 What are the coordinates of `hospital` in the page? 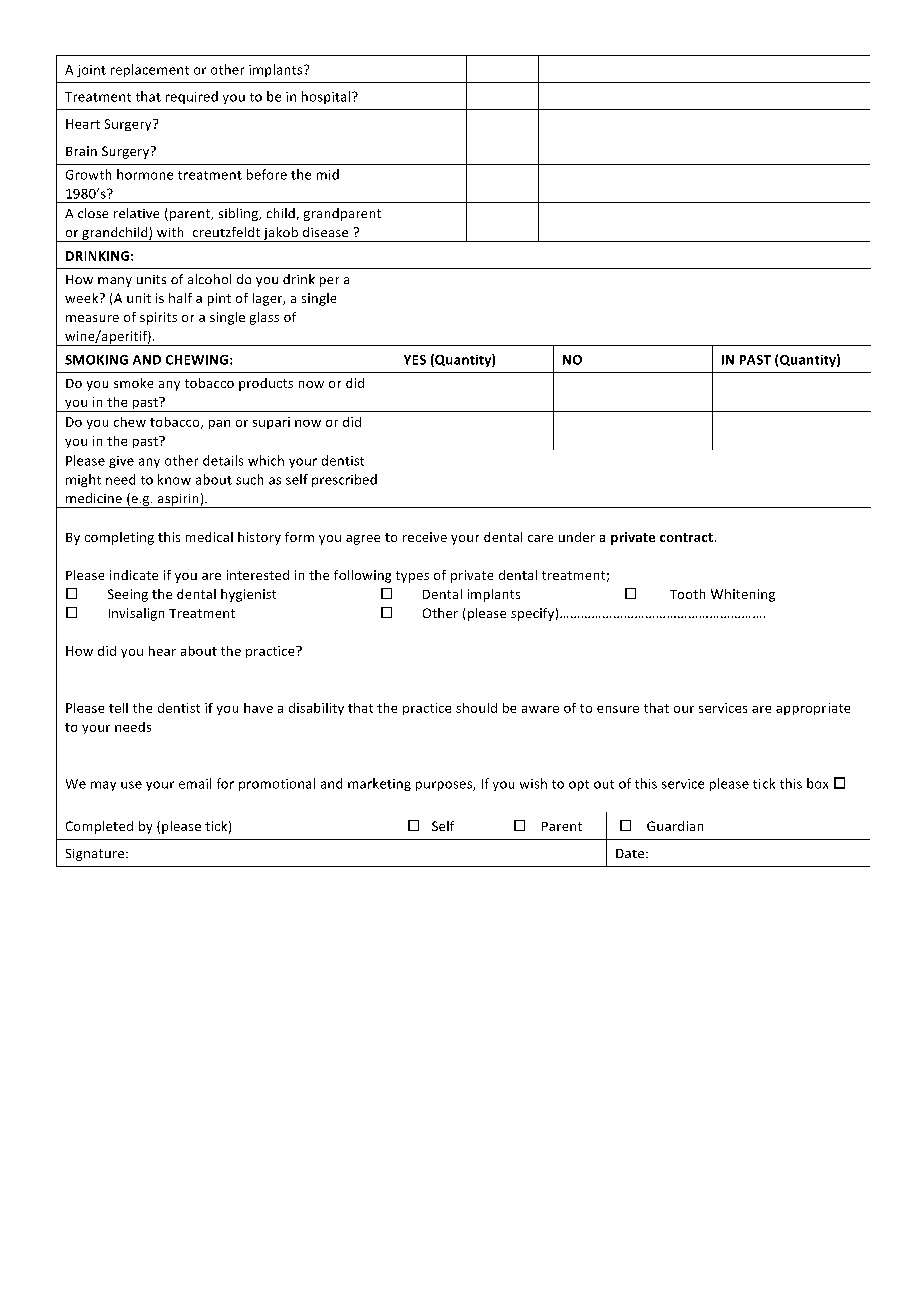 It's located at (327, 97).
